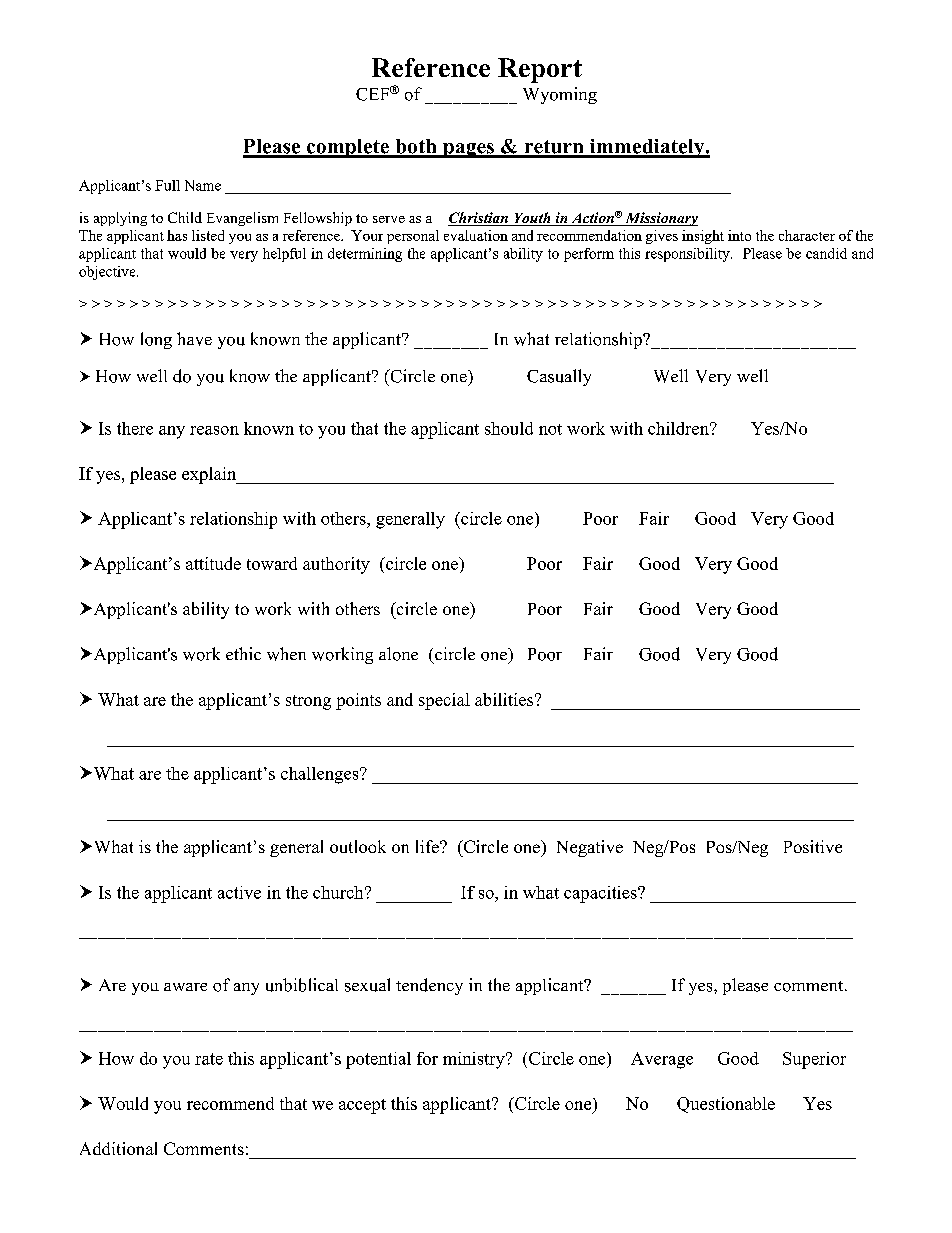  What do you see at coordinates (213, 563) in the document?
I see `attitude` at bounding box center [213, 563].
